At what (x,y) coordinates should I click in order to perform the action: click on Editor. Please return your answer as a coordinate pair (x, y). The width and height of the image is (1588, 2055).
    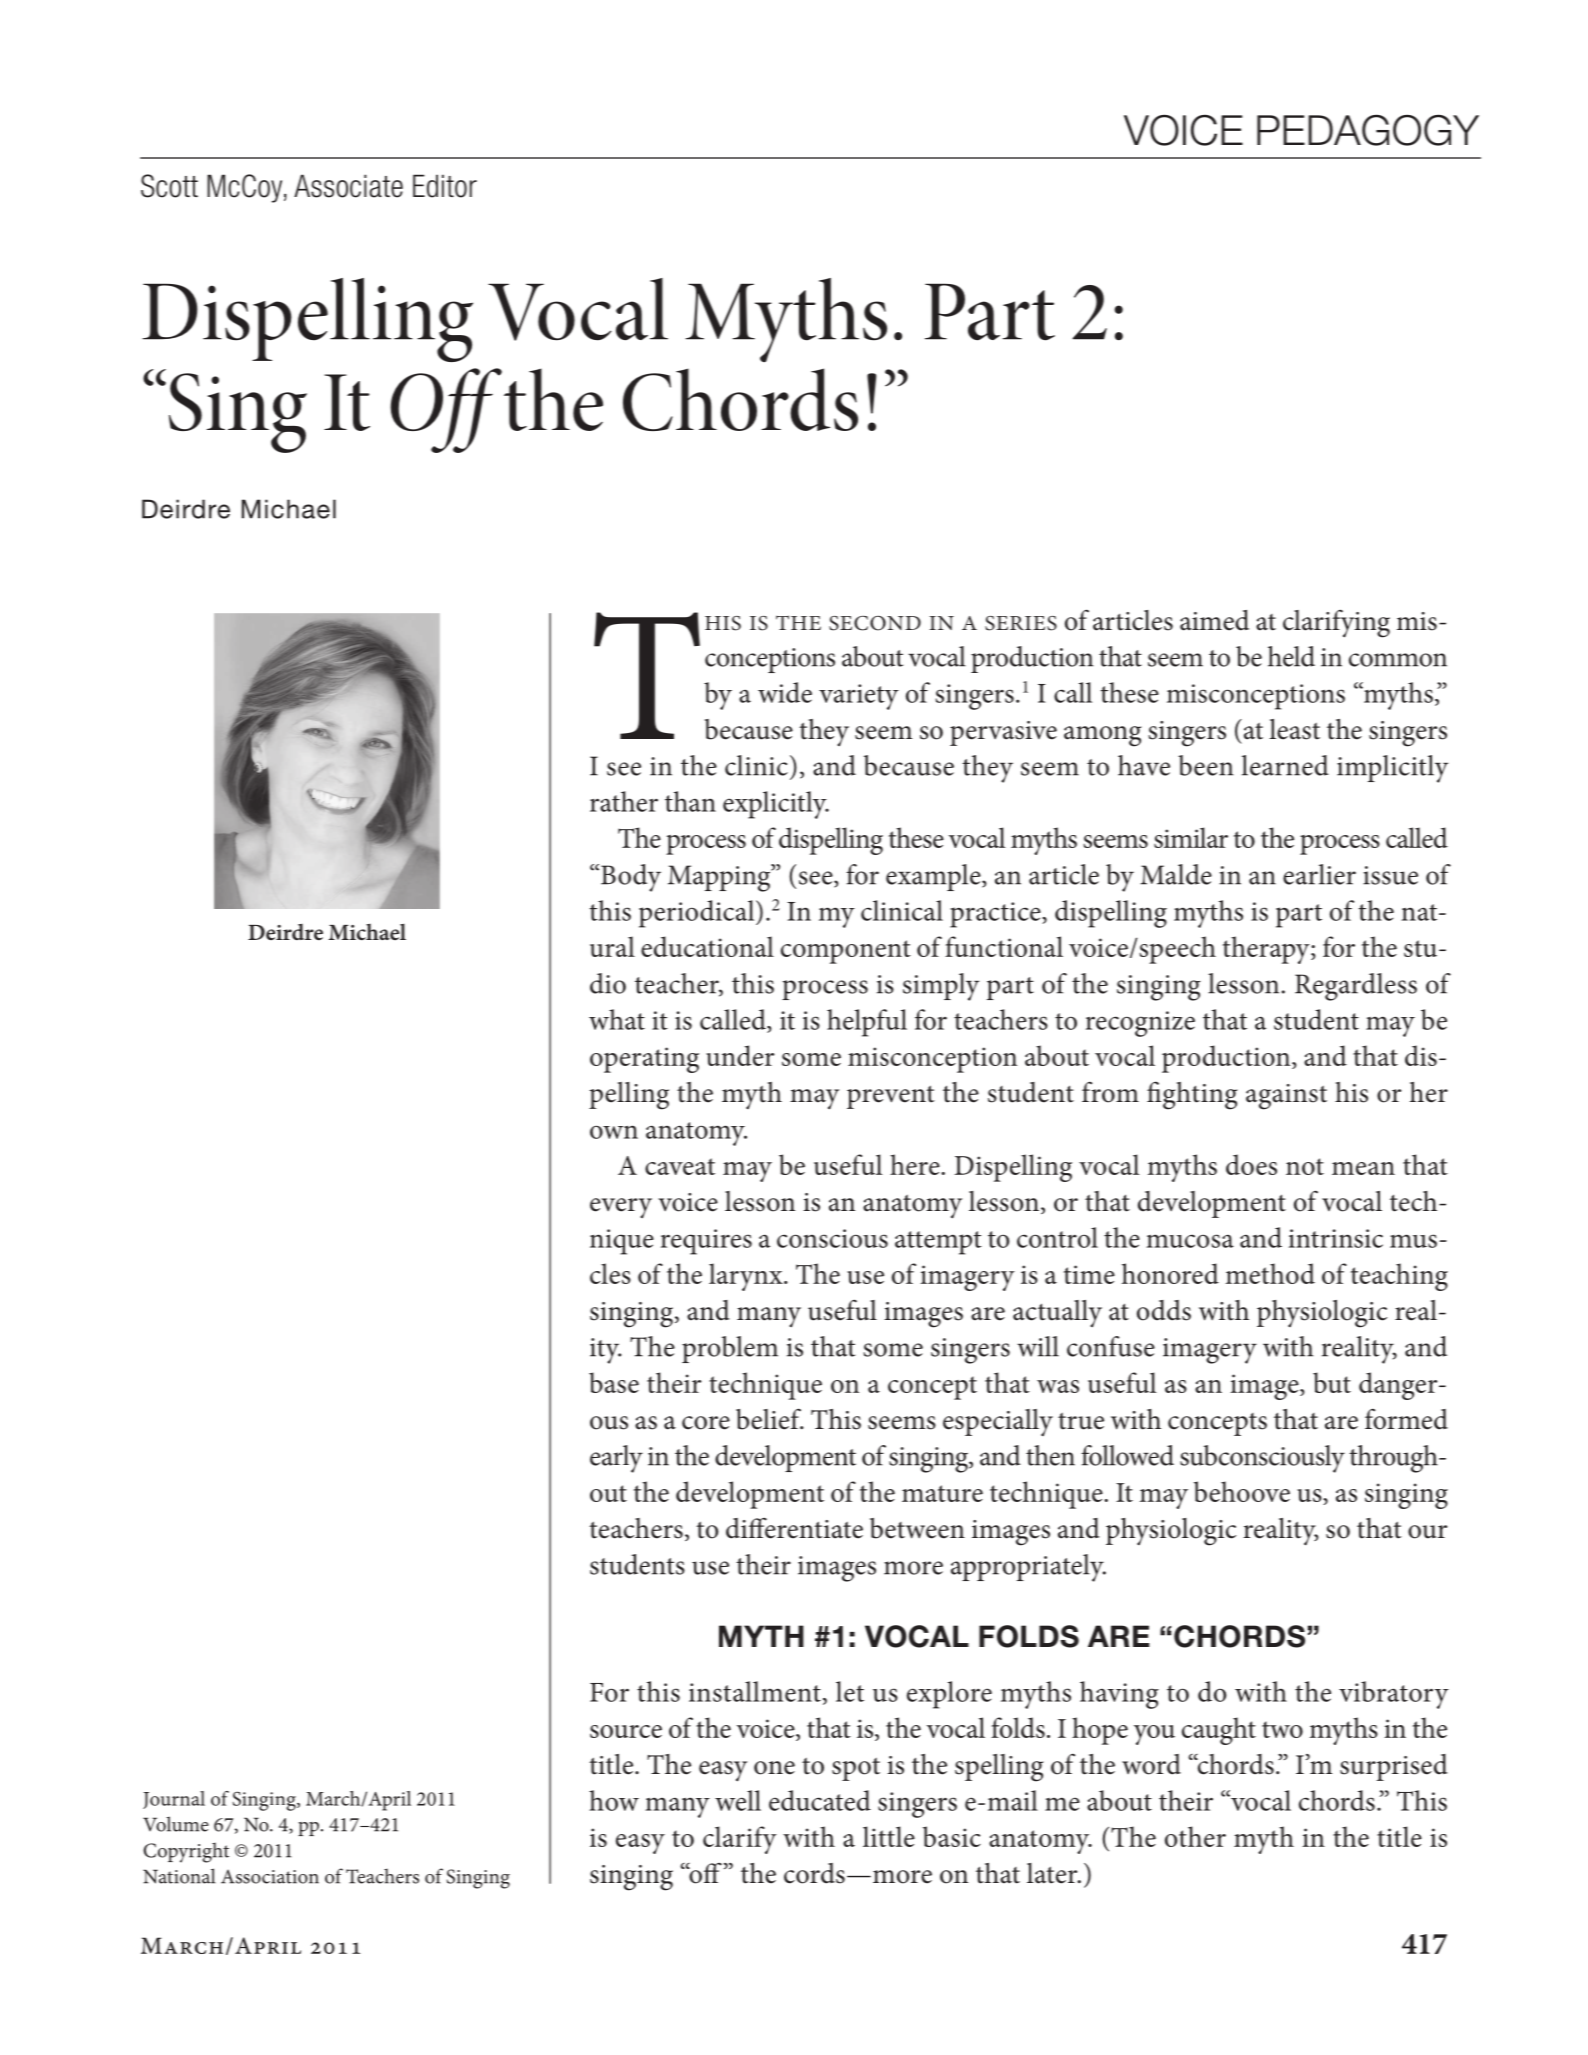
    Looking at the image, I should click on (445, 186).
